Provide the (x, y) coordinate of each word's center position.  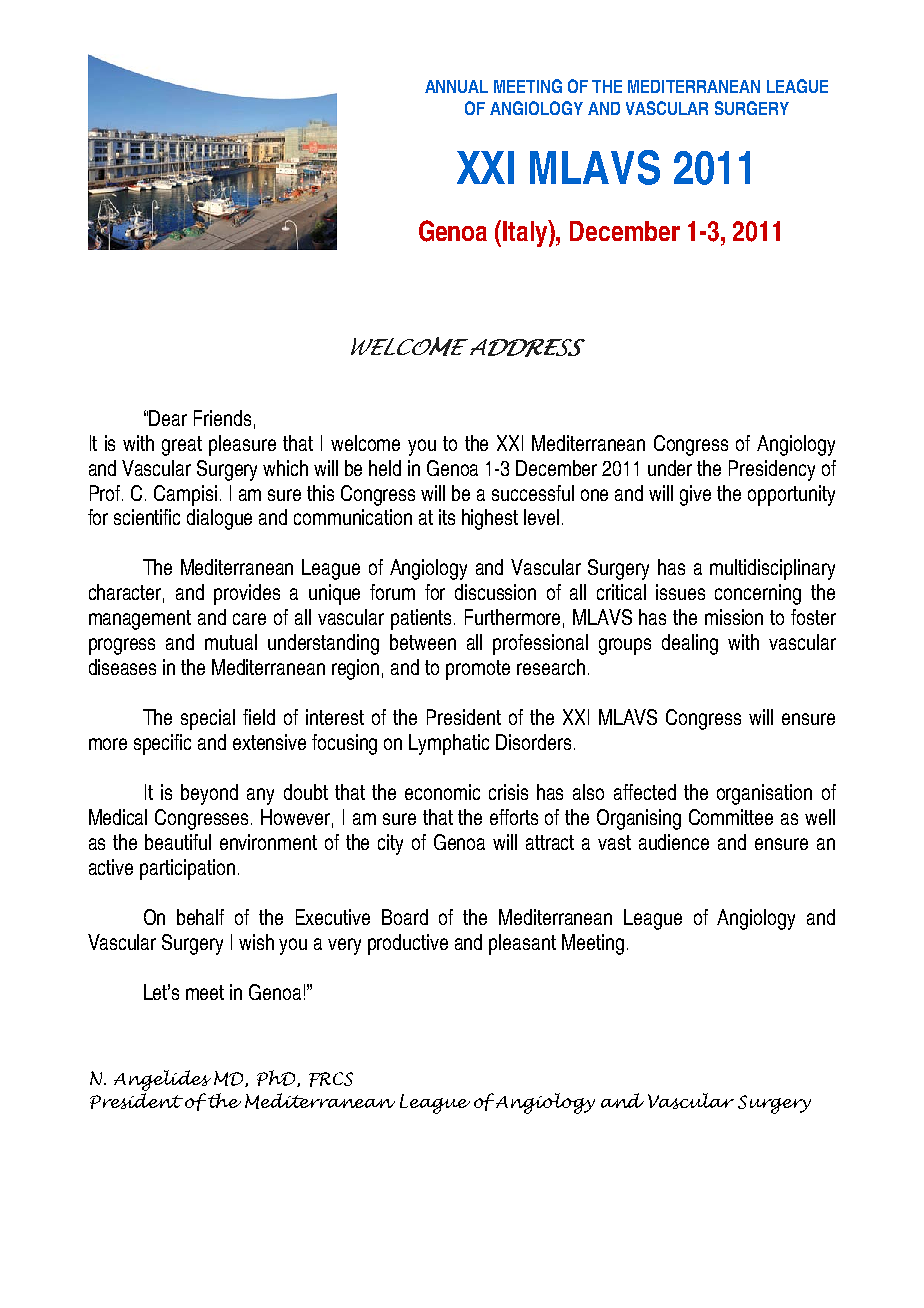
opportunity (791, 495)
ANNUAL (456, 86)
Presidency (772, 470)
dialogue (219, 519)
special (208, 719)
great (182, 446)
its (447, 517)
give (695, 495)
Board (405, 917)
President (464, 717)
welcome (365, 443)
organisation (764, 794)
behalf (200, 917)
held (385, 468)
